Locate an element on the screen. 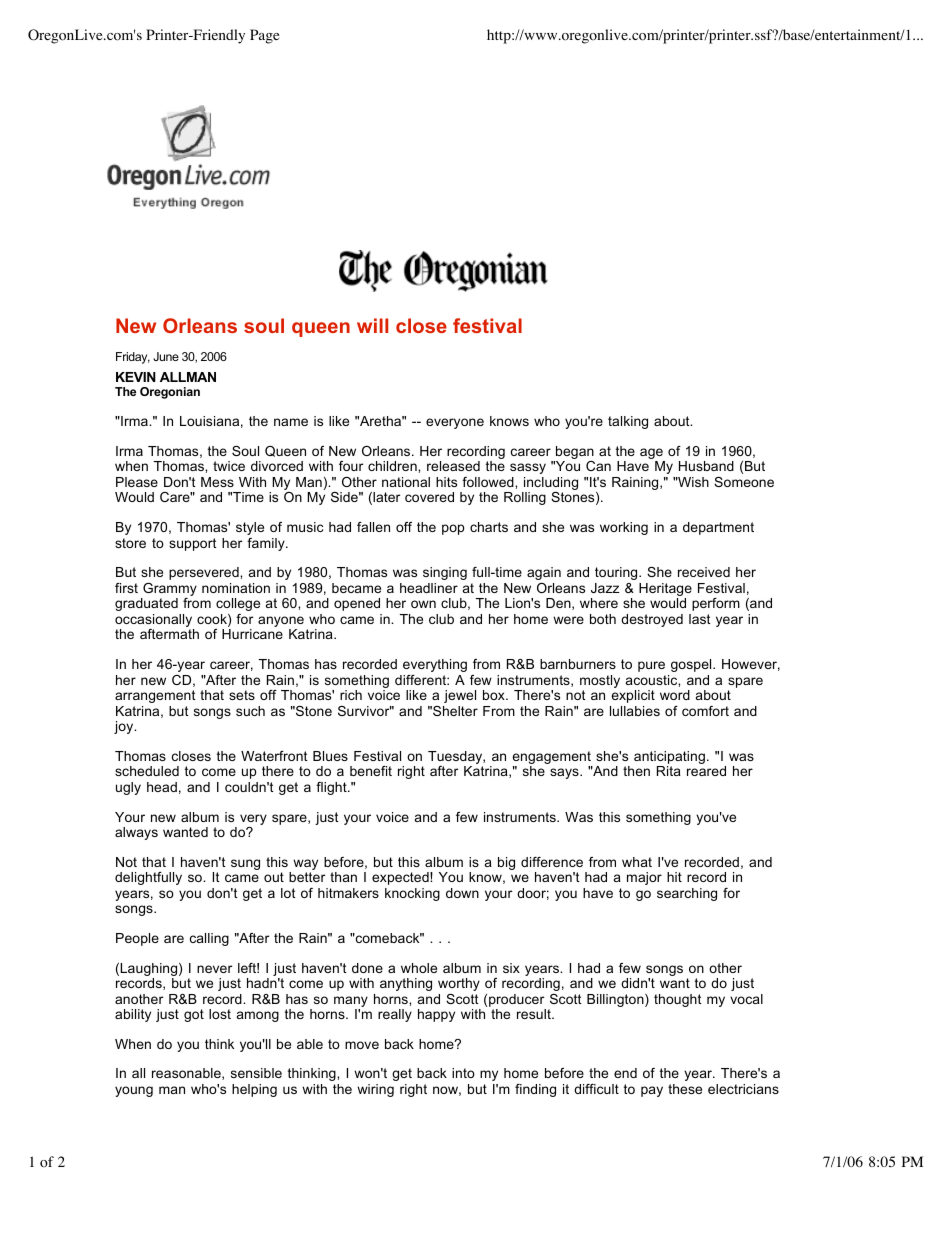  talking is located at coordinates (628, 422).
